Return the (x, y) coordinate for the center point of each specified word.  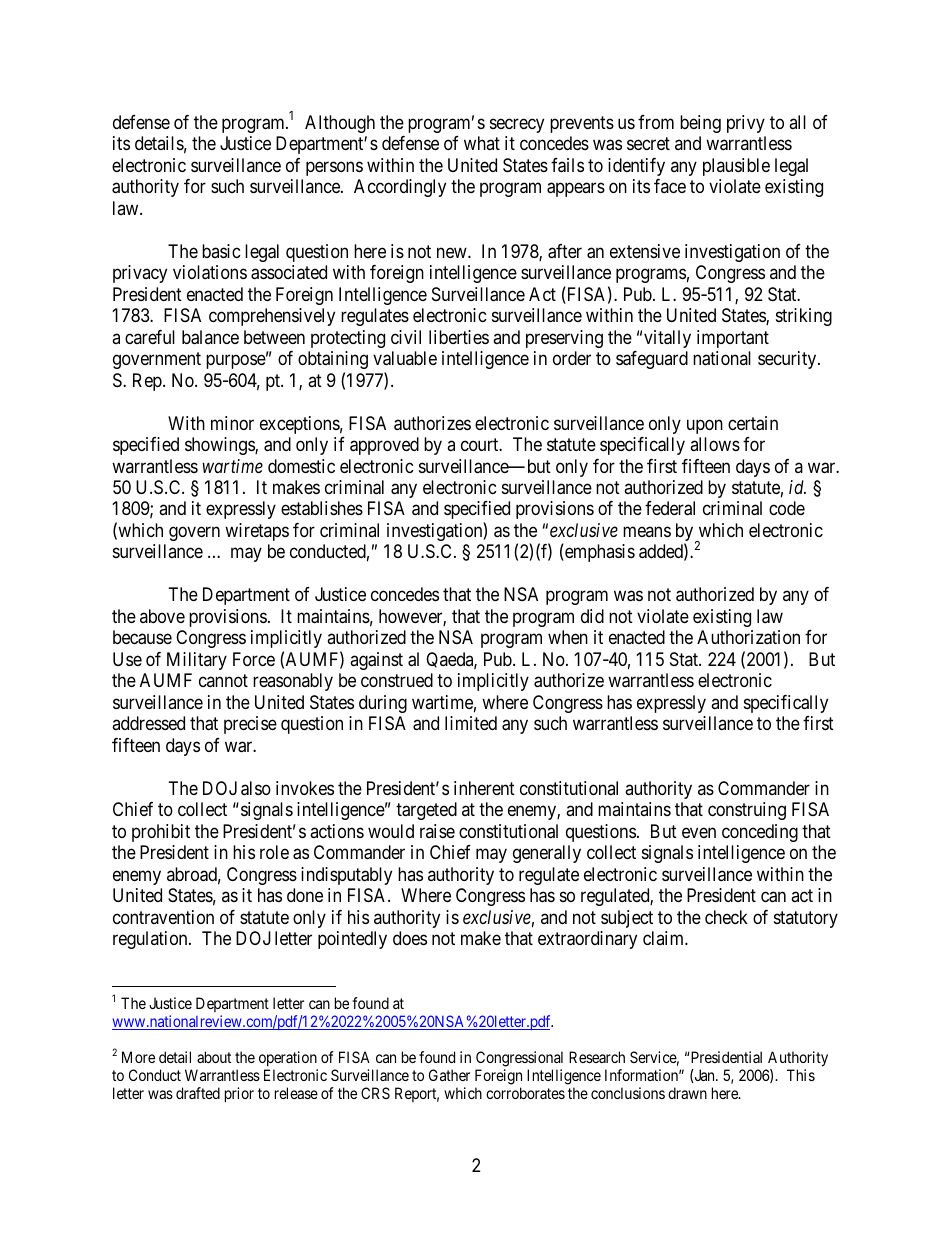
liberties (459, 337)
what (482, 143)
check (726, 917)
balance (210, 337)
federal (670, 508)
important (733, 339)
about (214, 1057)
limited (471, 723)
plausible (736, 167)
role (274, 852)
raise (437, 831)
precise (250, 725)
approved (384, 446)
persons (334, 168)
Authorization (748, 637)
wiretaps (257, 532)
